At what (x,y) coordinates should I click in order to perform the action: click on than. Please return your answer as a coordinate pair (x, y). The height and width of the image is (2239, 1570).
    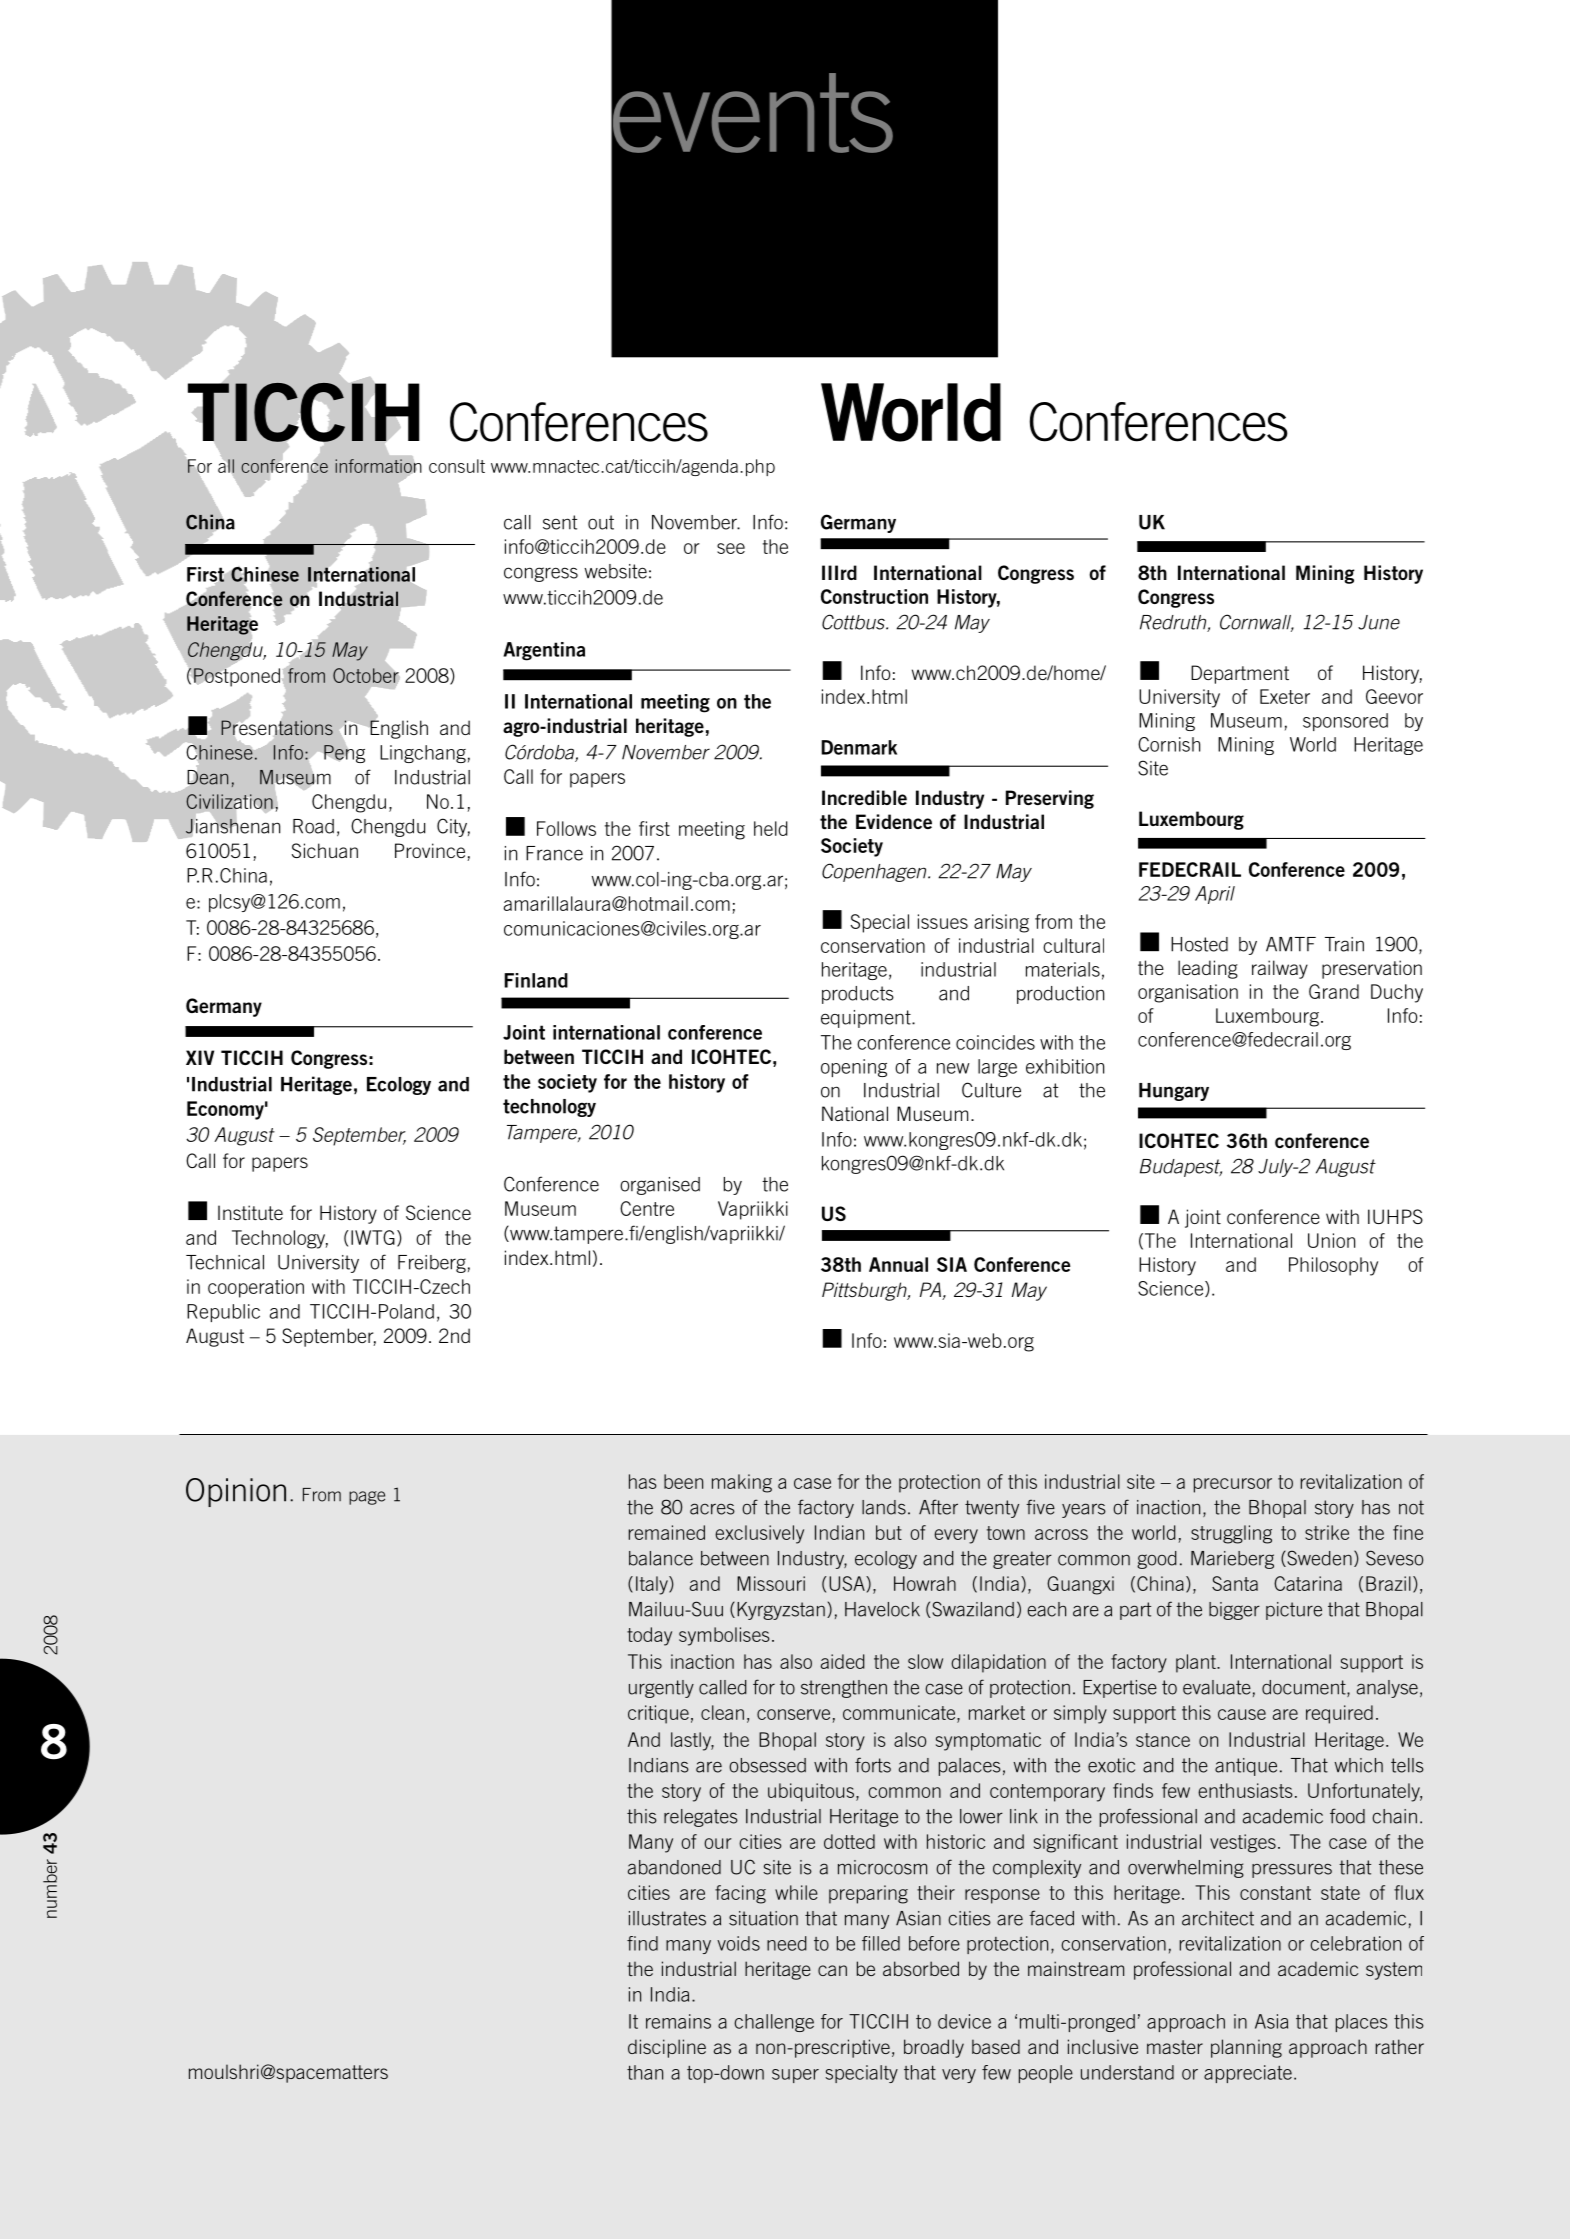
    Looking at the image, I should click on (645, 2072).
